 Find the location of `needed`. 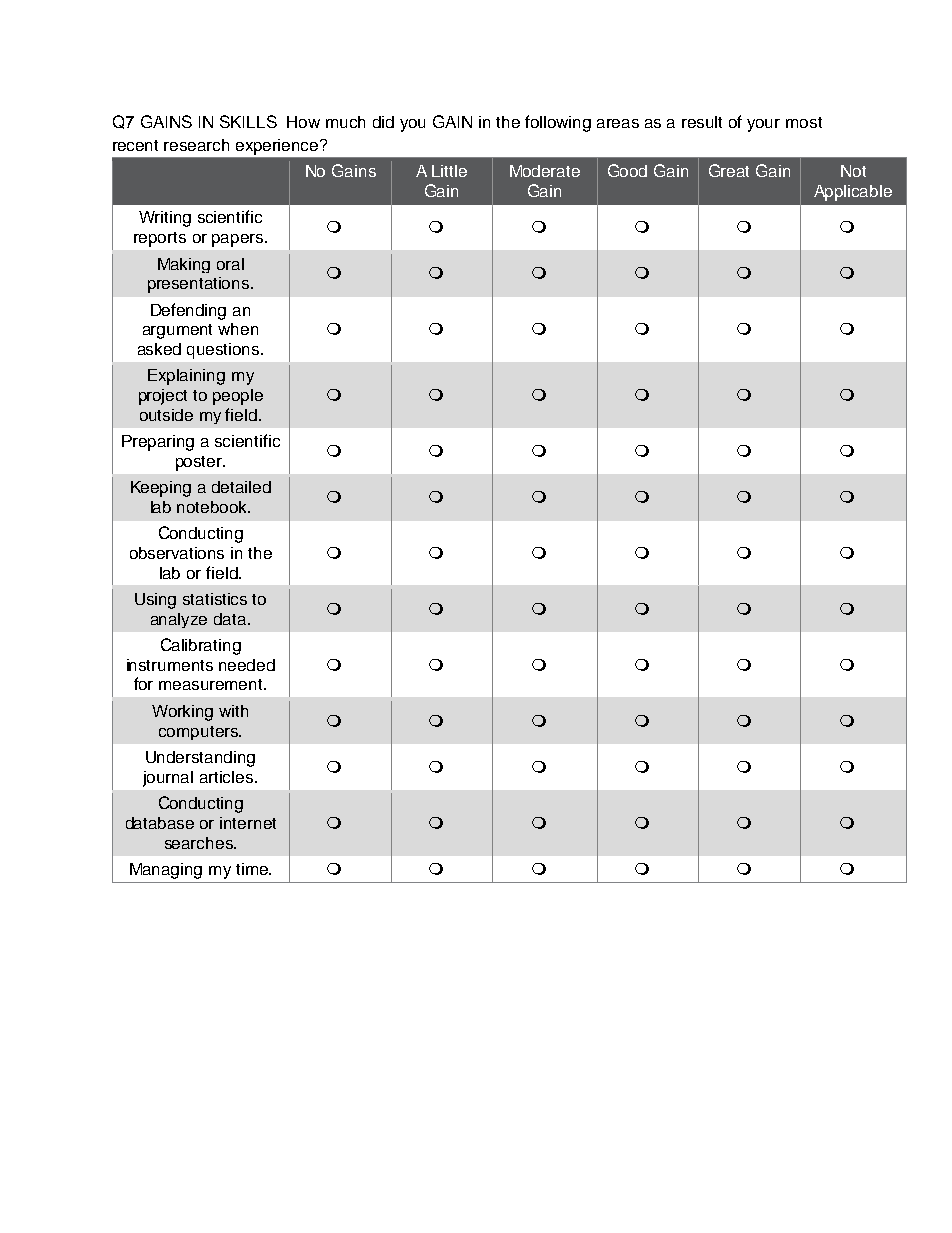

needed is located at coordinates (247, 665).
